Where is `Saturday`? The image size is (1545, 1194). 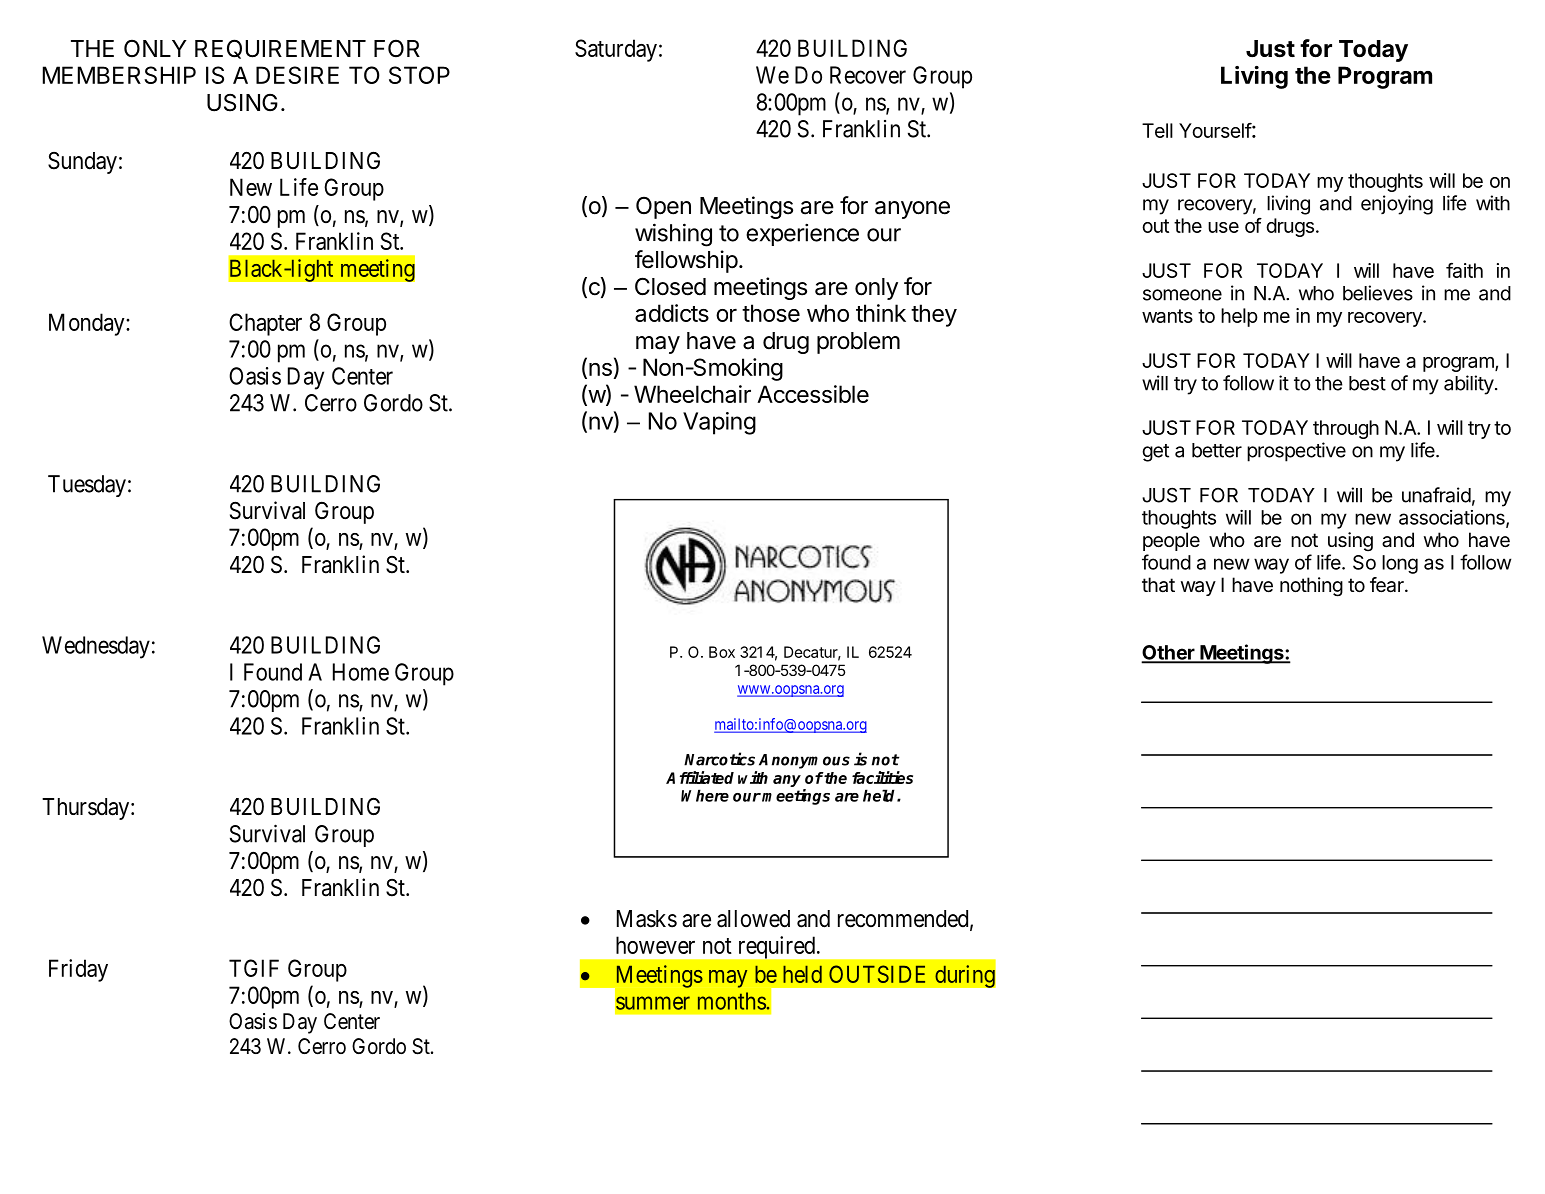 Saturday is located at coordinates (616, 50).
